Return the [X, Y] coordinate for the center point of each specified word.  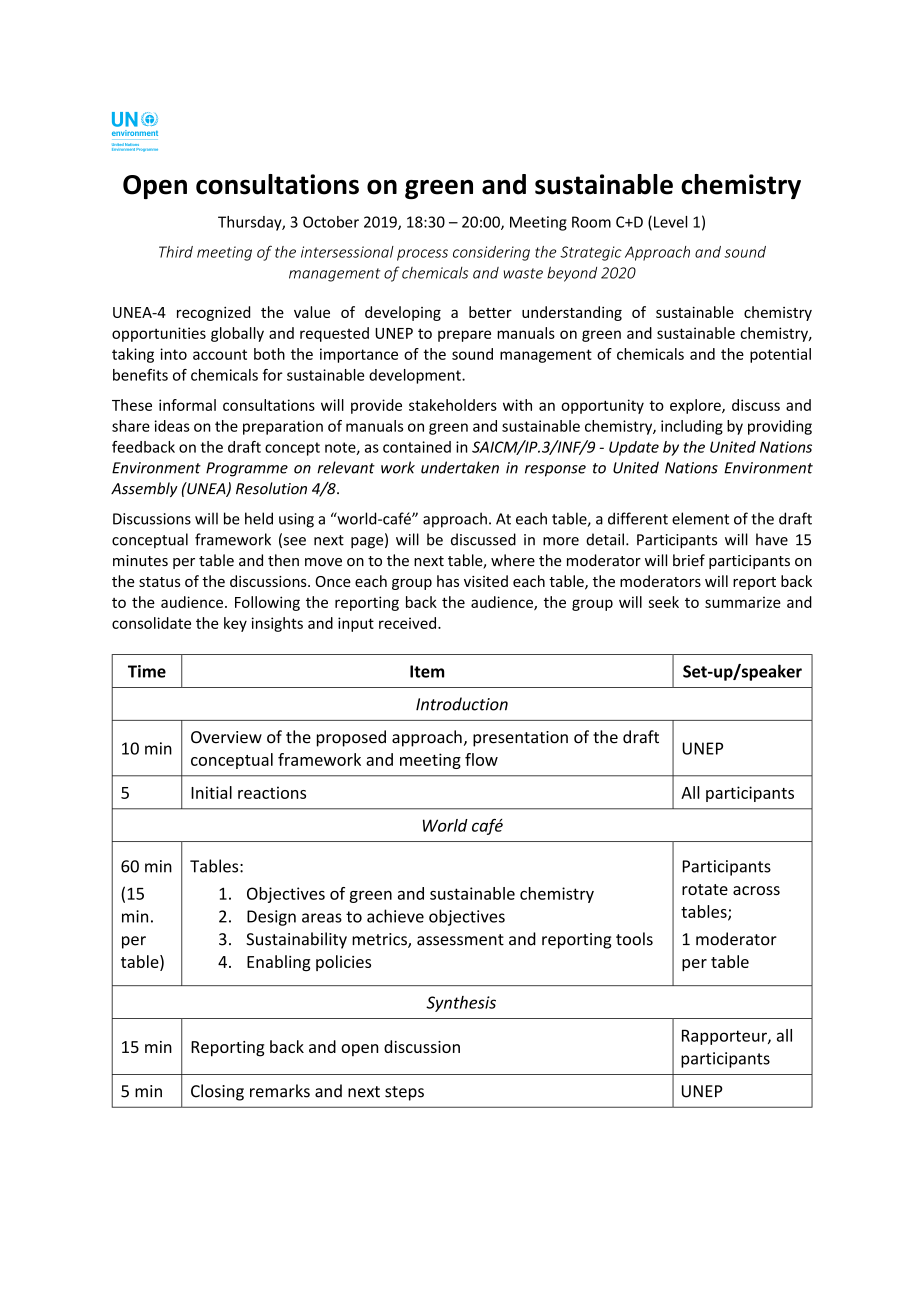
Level [670, 222]
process [422, 255]
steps [404, 1093]
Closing [217, 1092]
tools [634, 939]
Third [176, 252]
